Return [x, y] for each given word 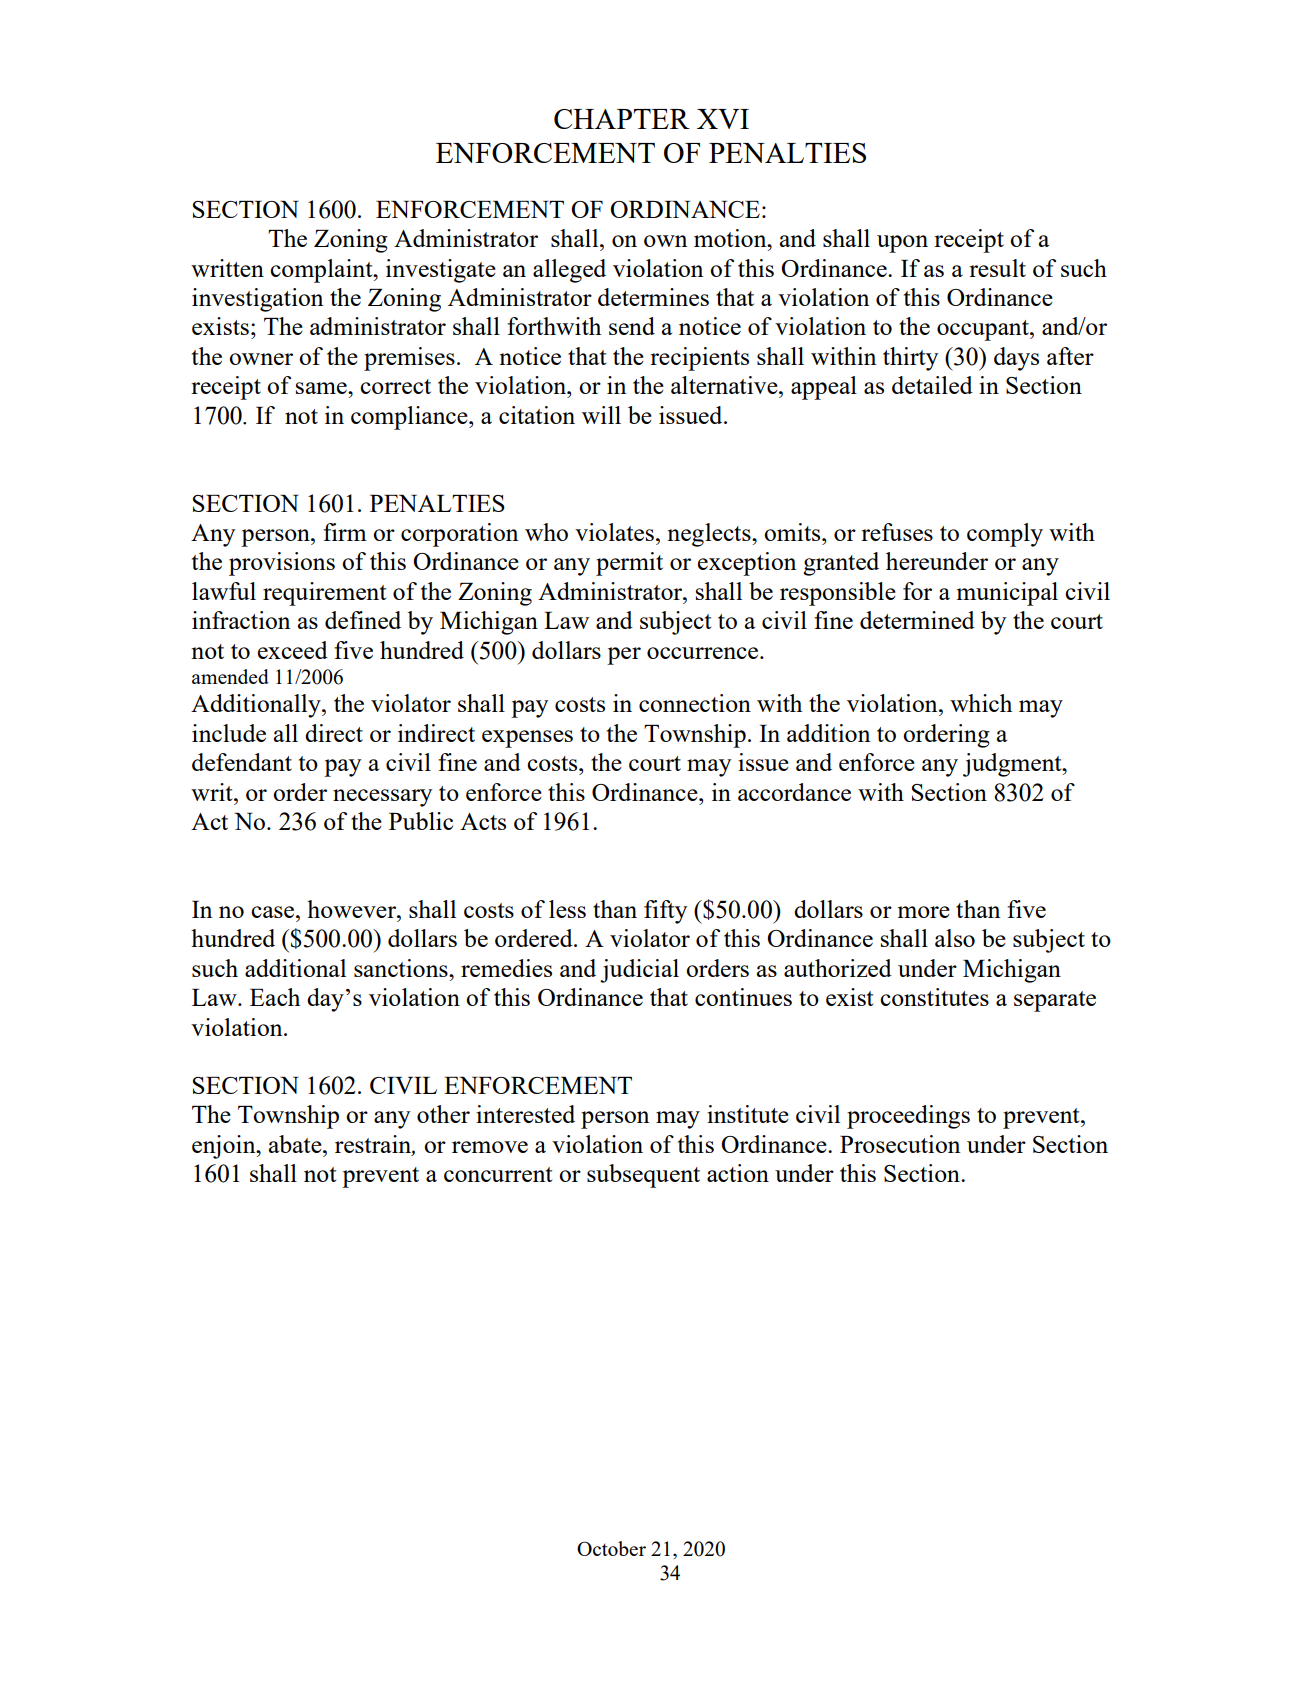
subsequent [643, 1176]
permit [629, 564]
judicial [639, 971]
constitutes [934, 997]
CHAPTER [622, 119]
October [611, 1548]
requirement [324, 594]
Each [275, 997]
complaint [322, 271]
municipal [1007, 594]
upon [902, 244]
